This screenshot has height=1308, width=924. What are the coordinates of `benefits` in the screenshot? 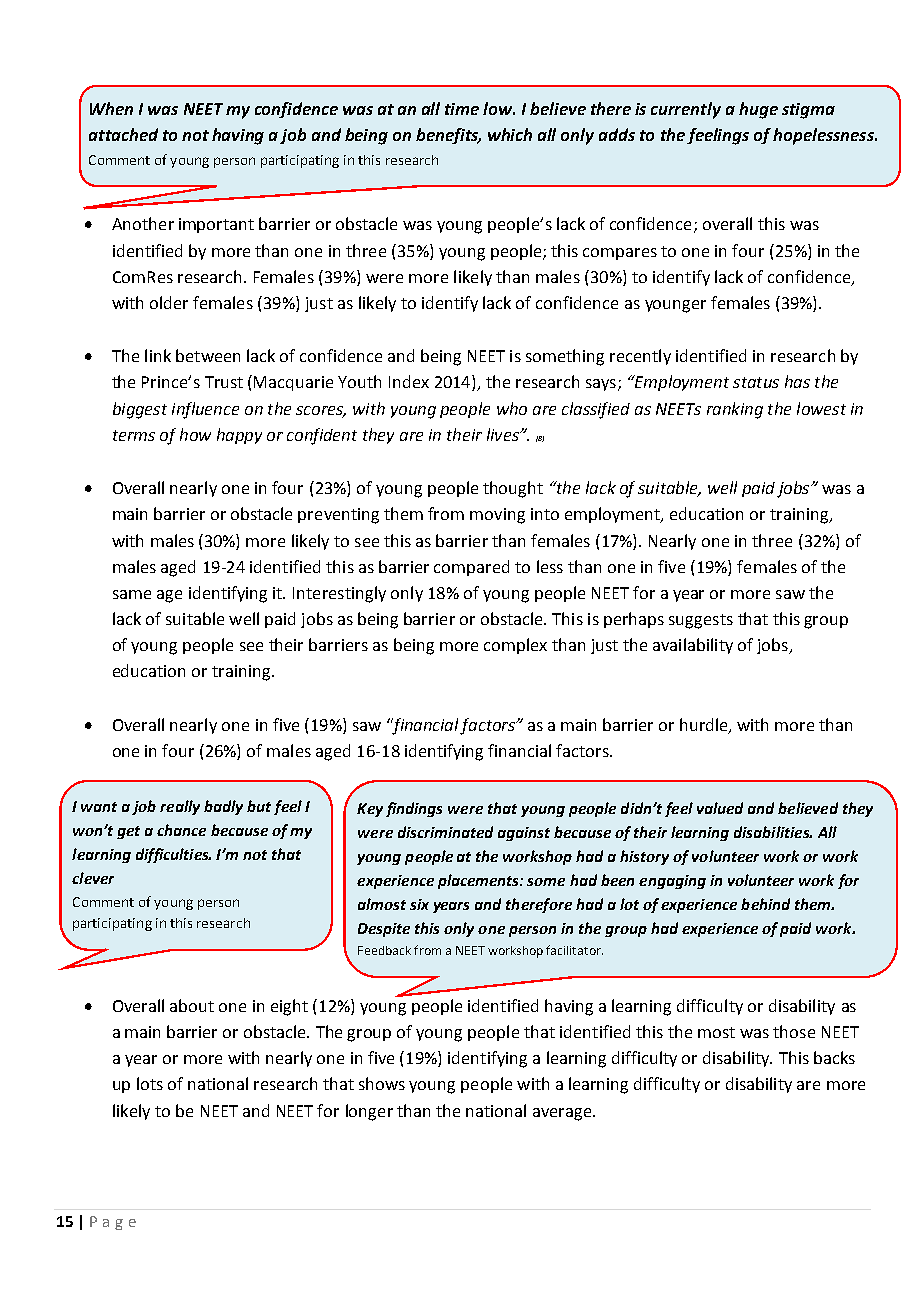 It's located at (448, 136).
